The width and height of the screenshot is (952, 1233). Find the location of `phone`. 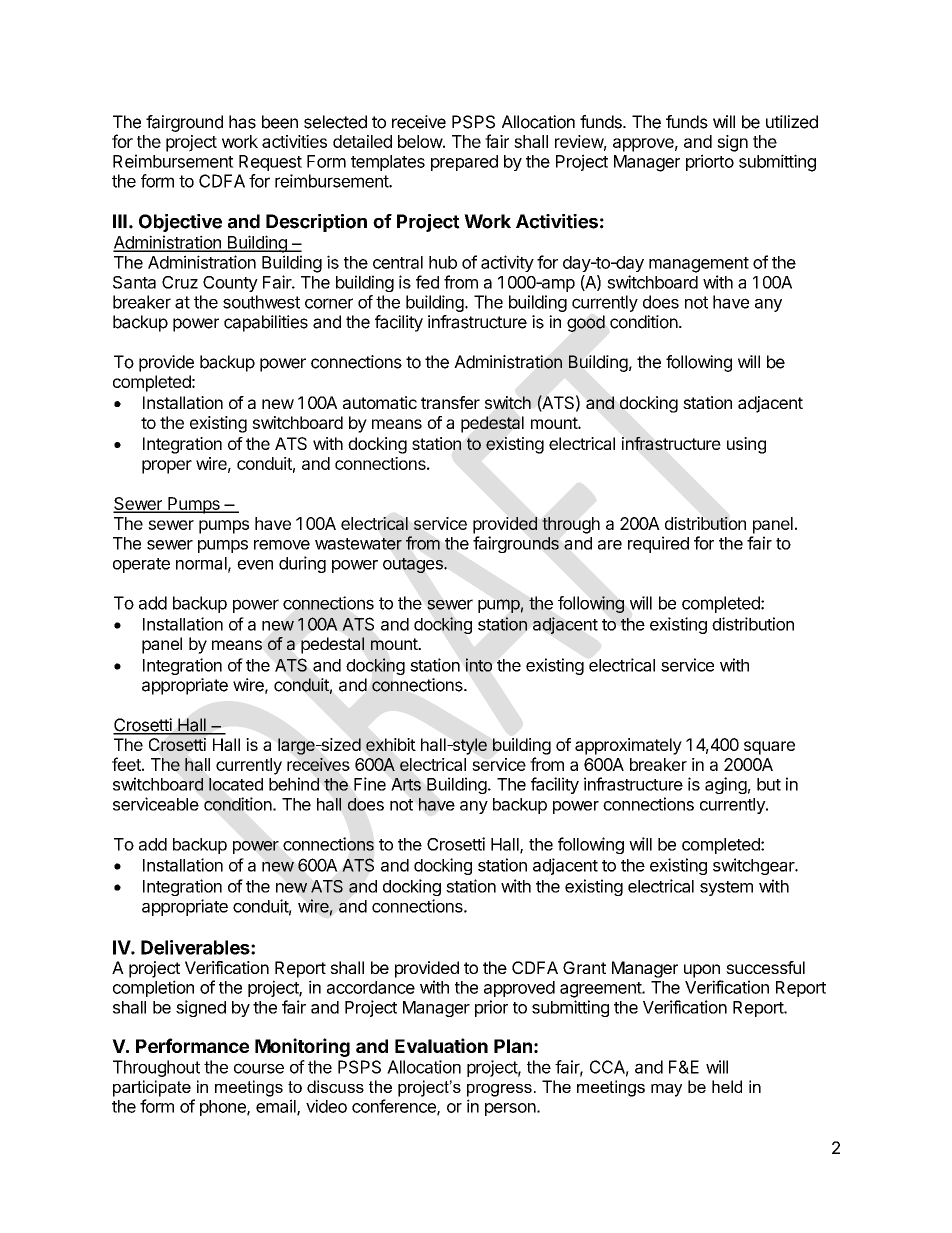

phone is located at coordinates (224, 1108).
